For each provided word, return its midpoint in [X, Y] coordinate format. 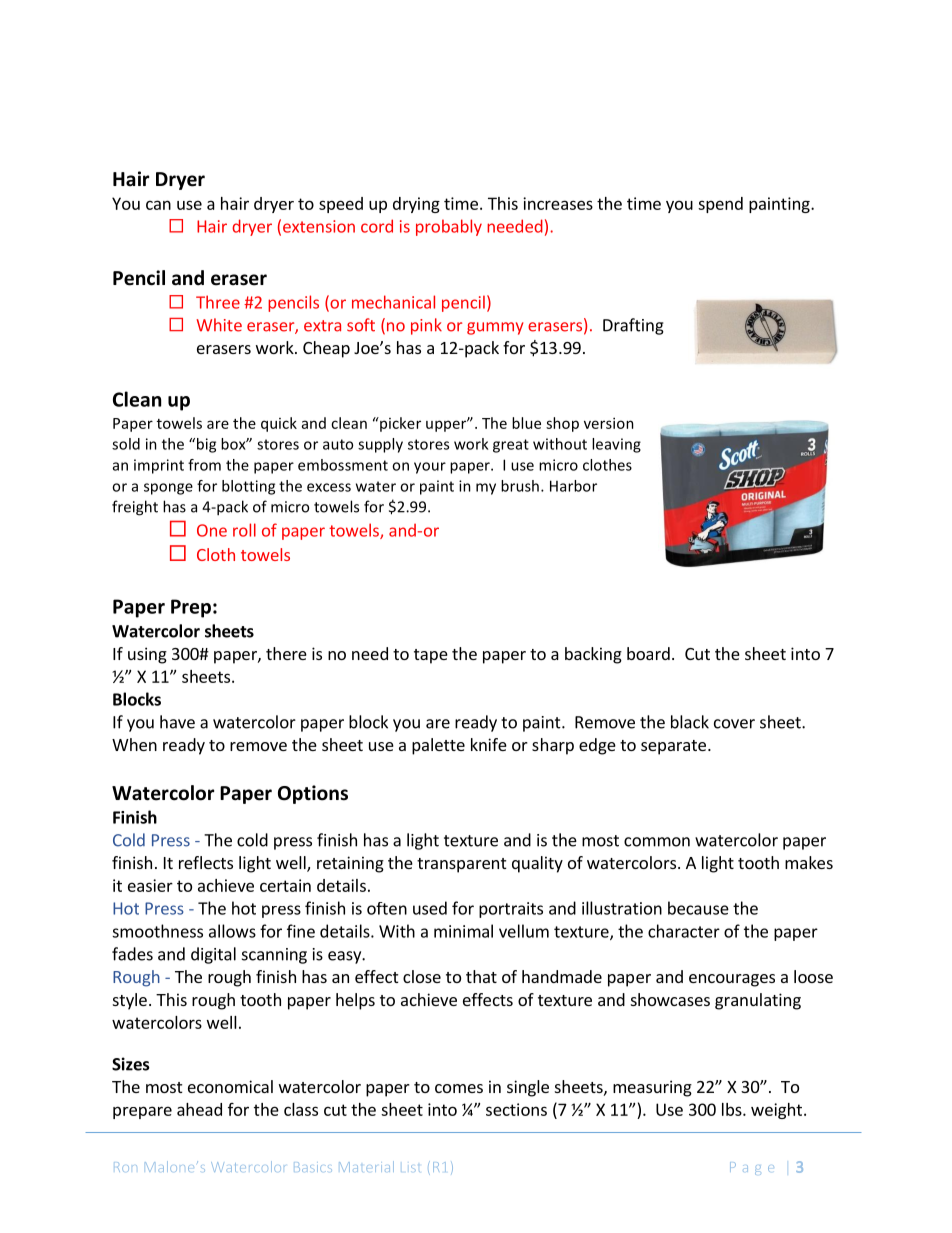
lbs [733, 1109]
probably [449, 227]
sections [516, 1109]
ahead [199, 1109]
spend [720, 205]
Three [218, 302]
